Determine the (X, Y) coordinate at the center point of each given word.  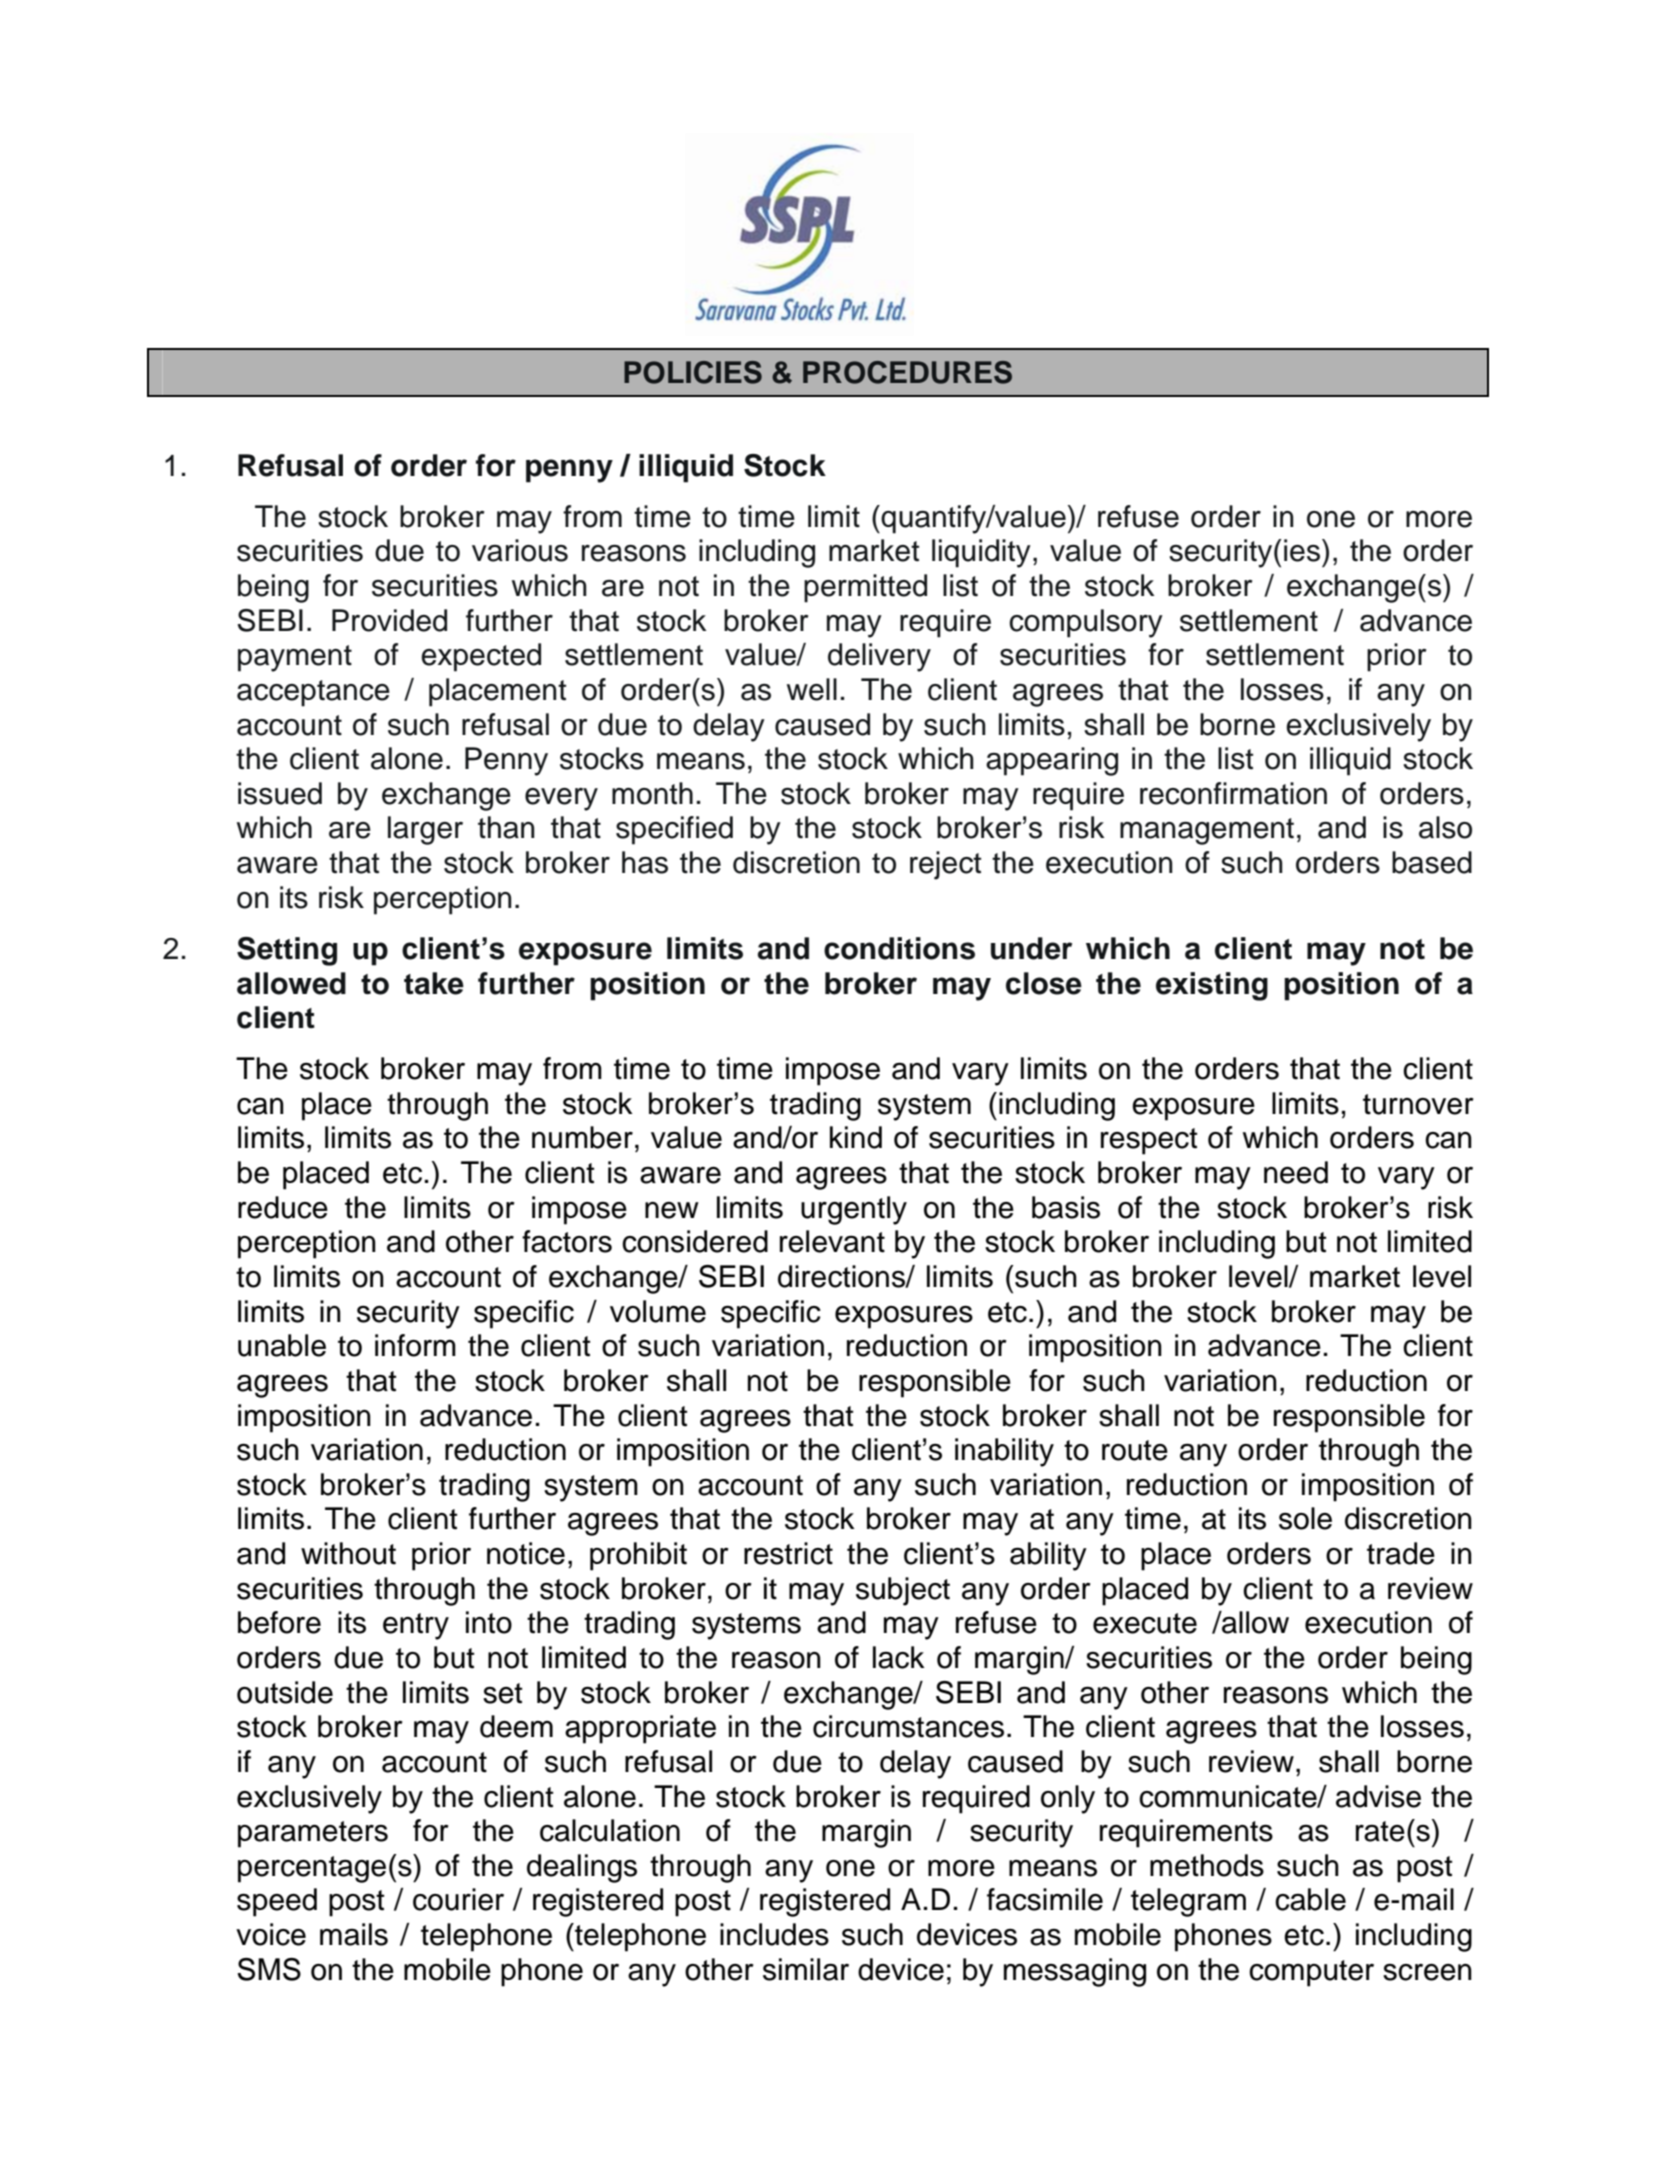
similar (806, 1969)
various (520, 550)
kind (856, 1137)
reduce (283, 1207)
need (1296, 1172)
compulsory (1086, 623)
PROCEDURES (907, 372)
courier (458, 1899)
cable (1310, 1899)
